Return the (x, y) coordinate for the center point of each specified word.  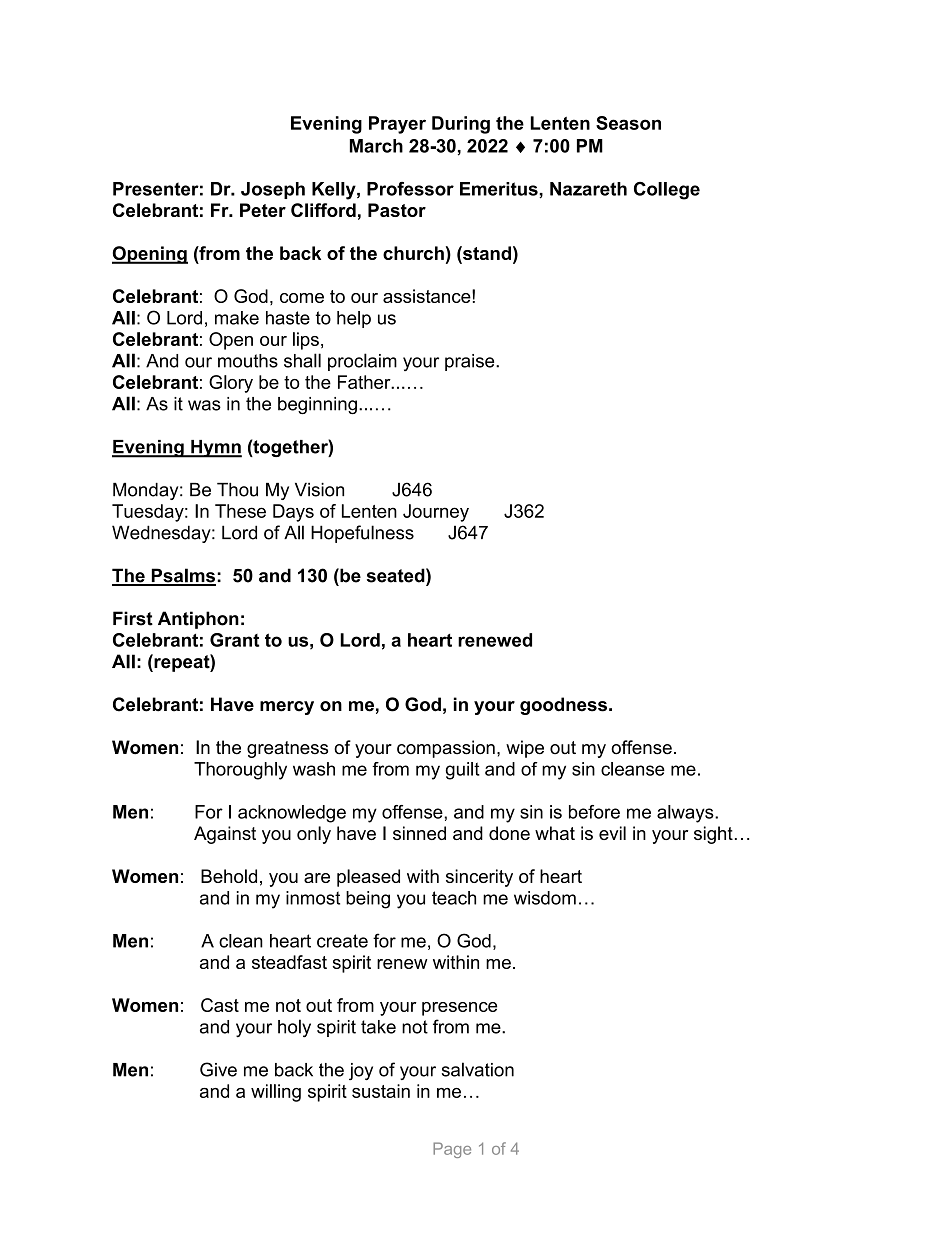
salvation (478, 1069)
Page (452, 1150)
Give (218, 1069)
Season (628, 123)
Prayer (397, 125)
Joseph (273, 190)
